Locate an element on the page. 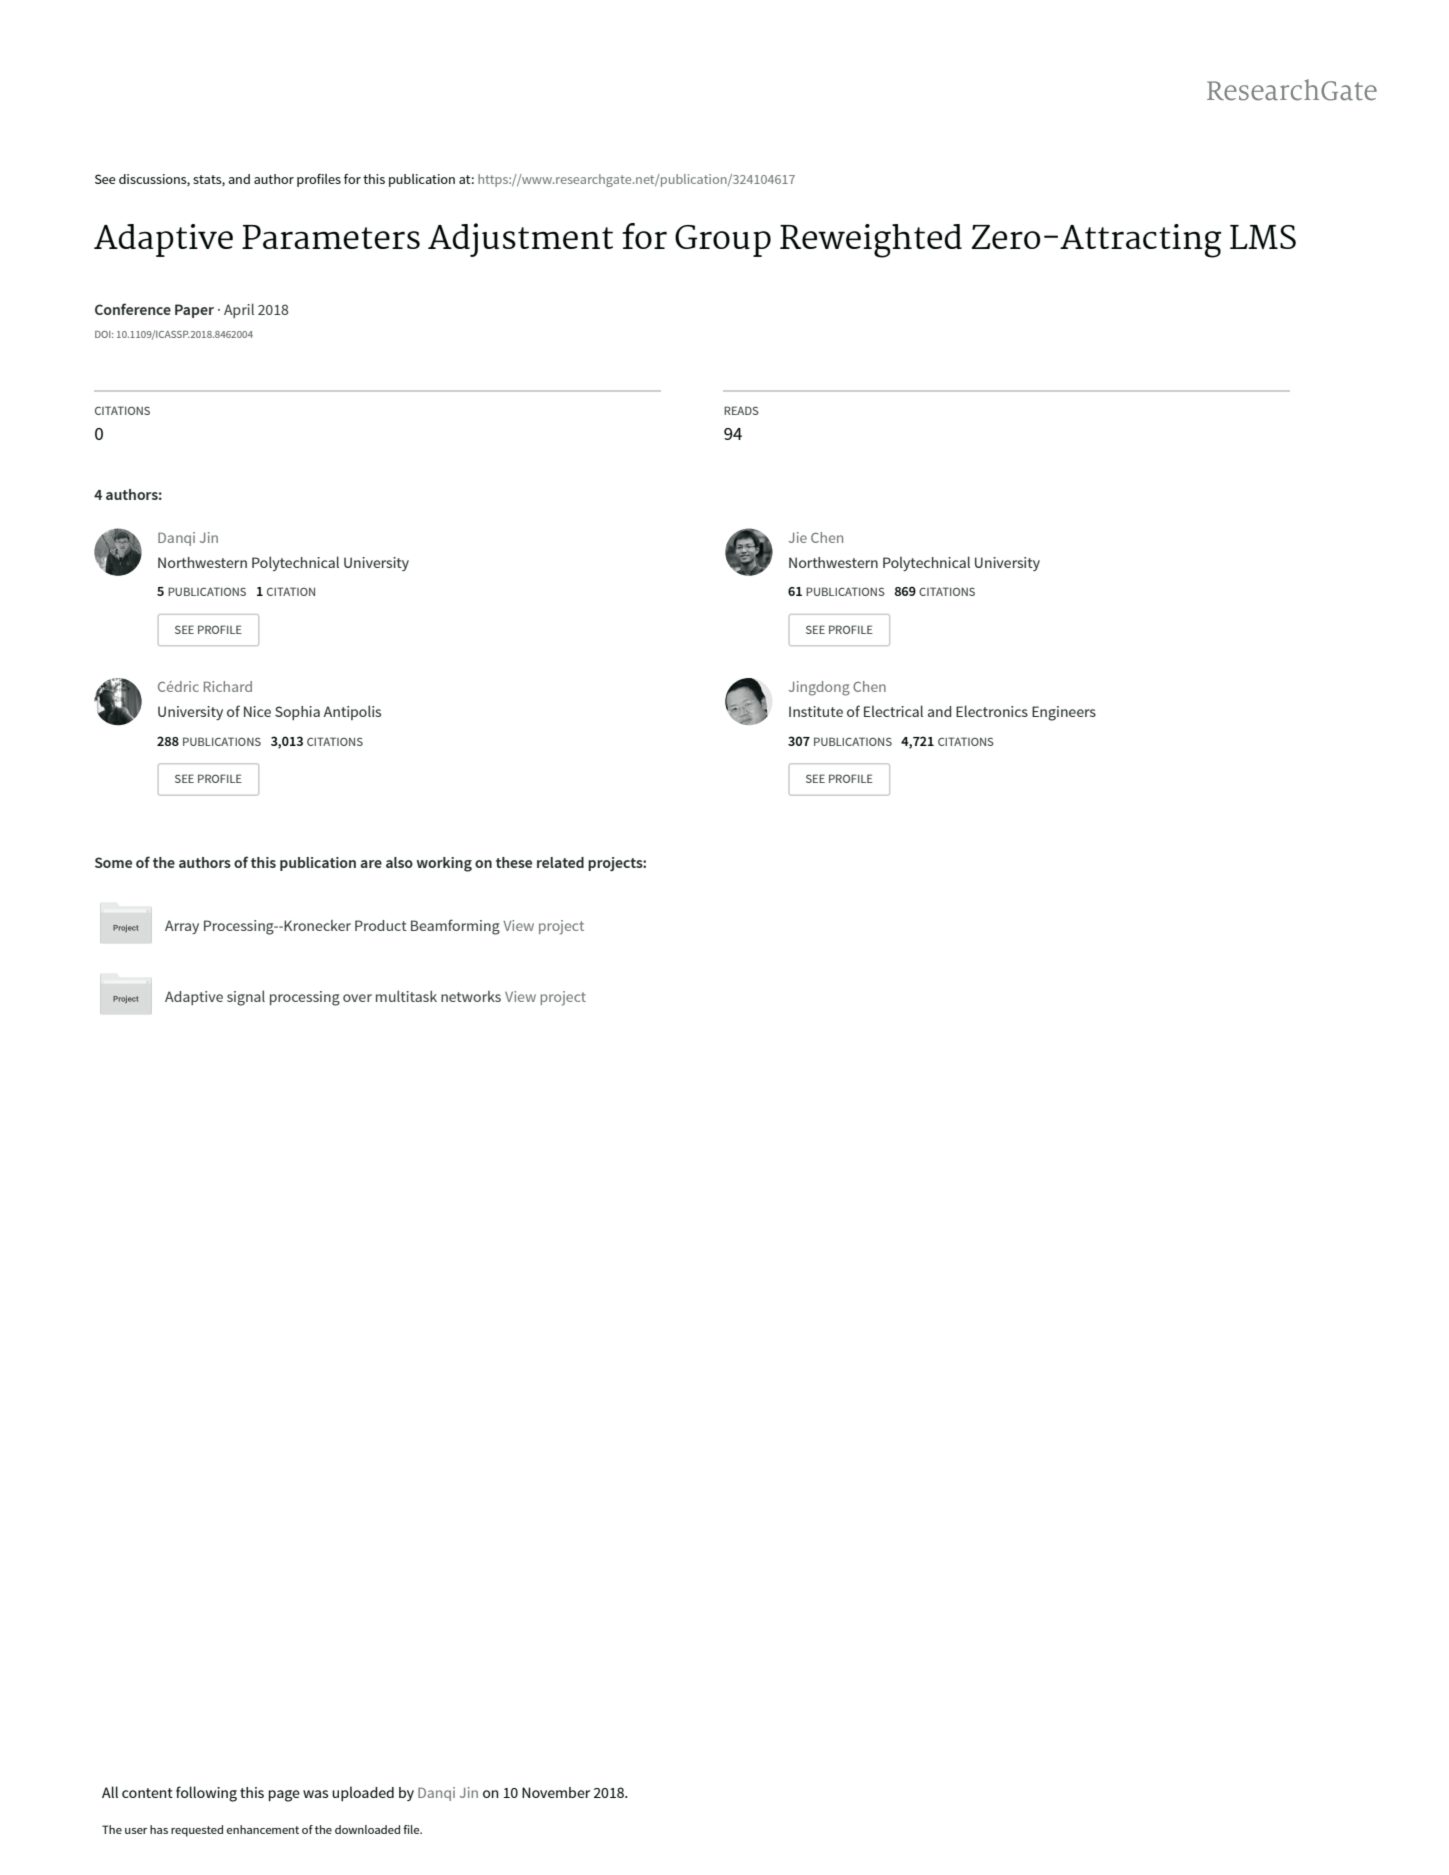 This document has height=1875, width=1449. downloaded is located at coordinates (367, 1829).
